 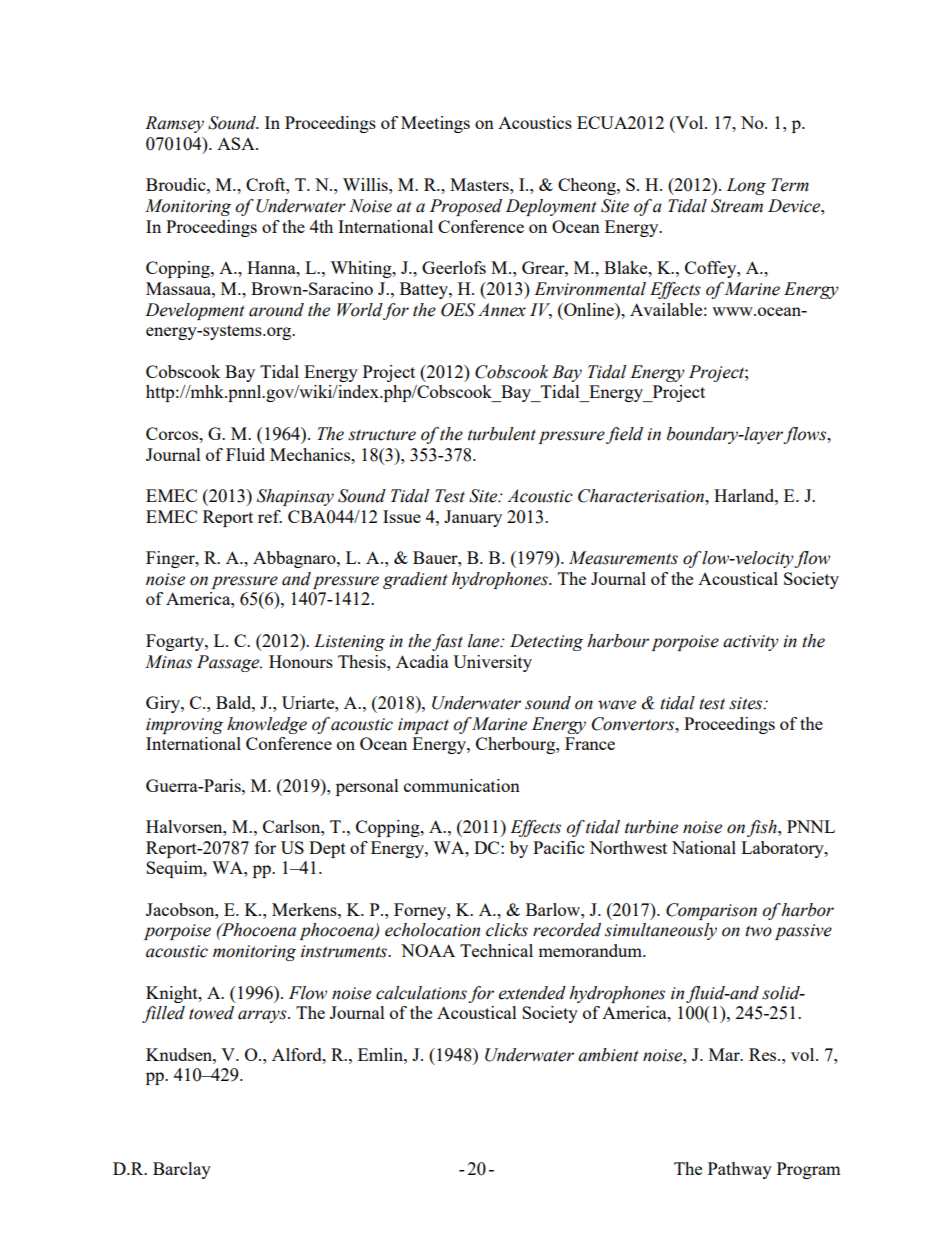 What do you see at coordinates (624, 435) in the image?
I see `field` at bounding box center [624, 435].
